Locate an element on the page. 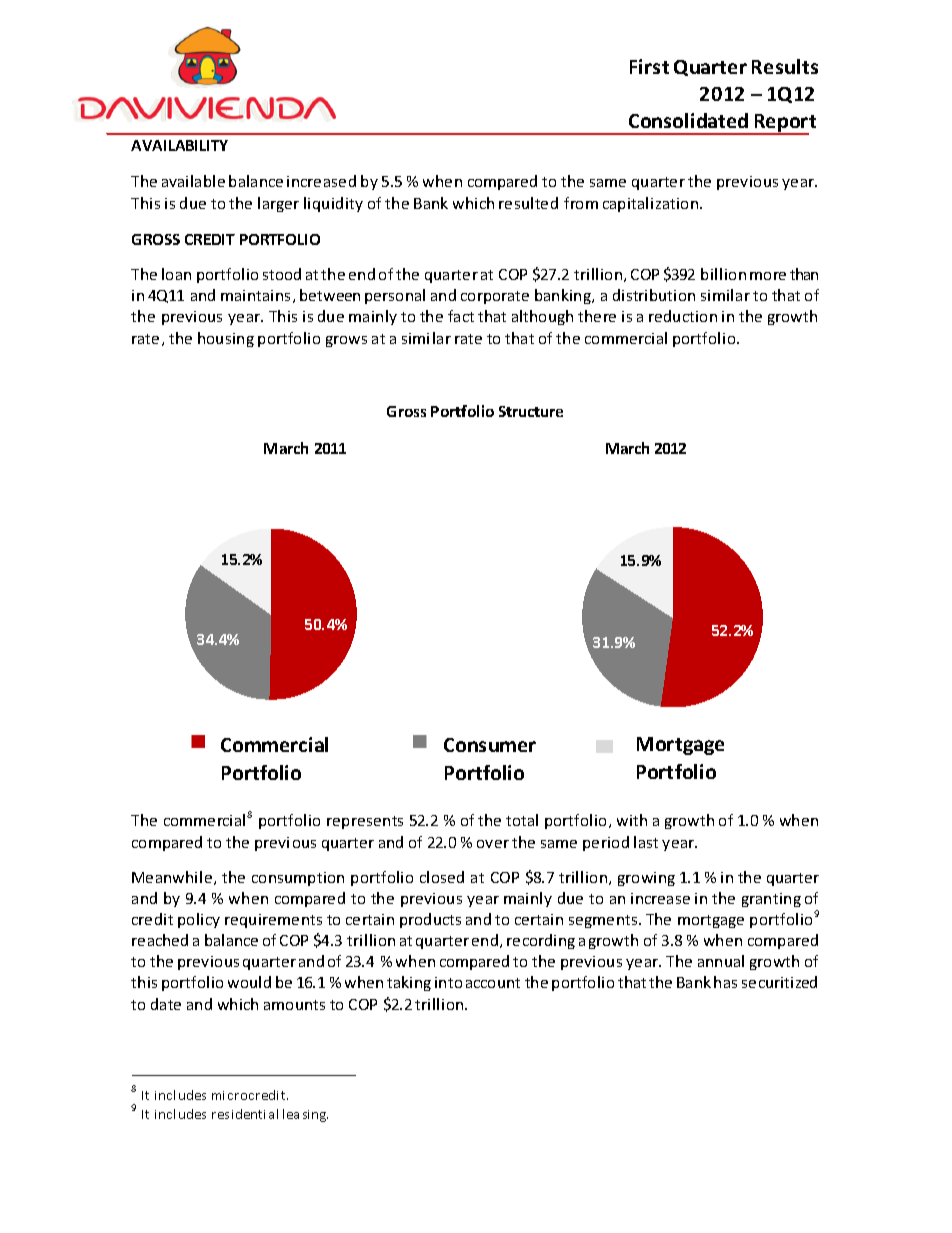 The image size is (952, 1233). account is located at coordinates (493, 983).
